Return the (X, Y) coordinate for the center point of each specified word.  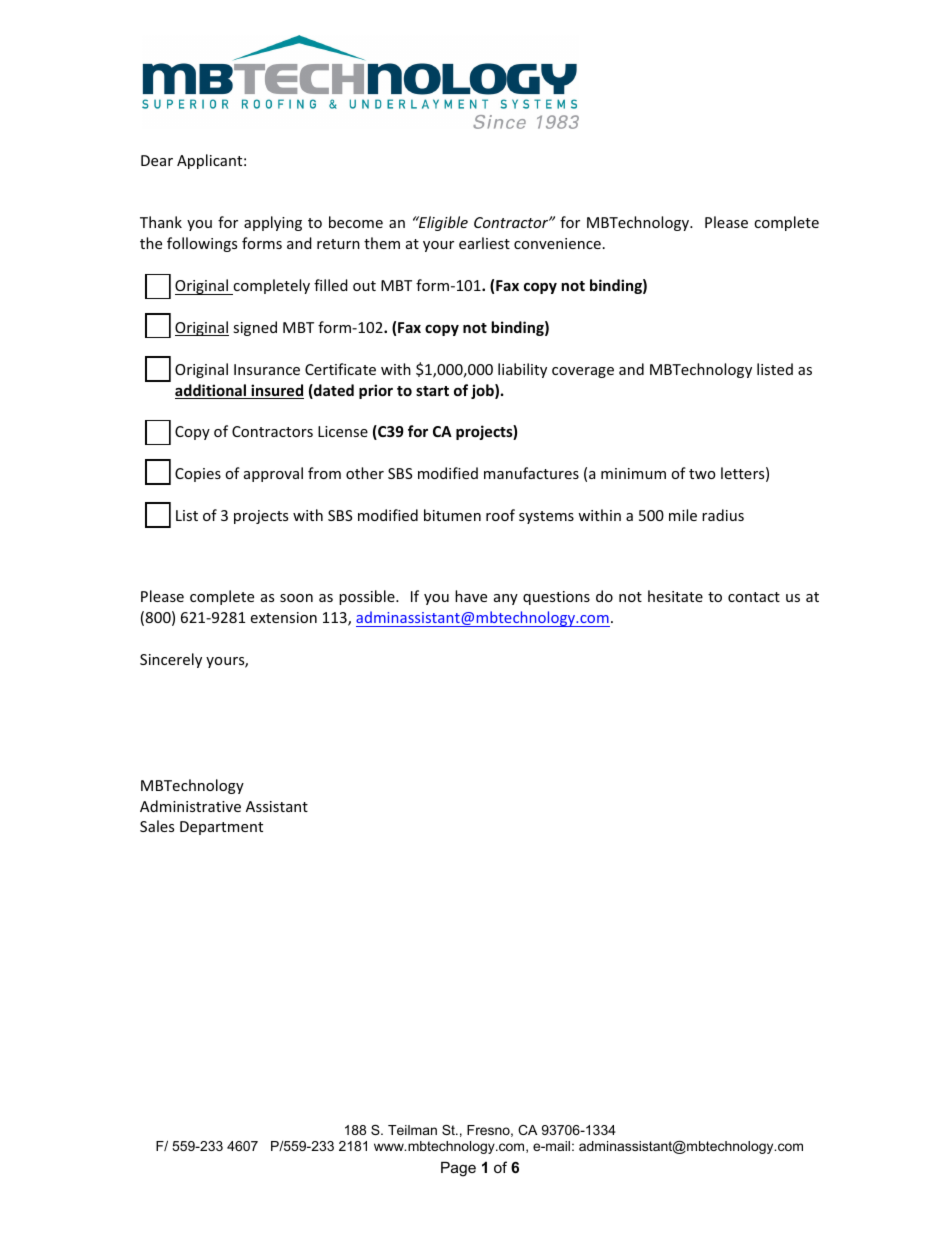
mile (683, 515)
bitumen (452, 515)
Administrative (190, 806)
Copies (198, 475)
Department (221, 828)
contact (754, 597)
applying (273, 223)
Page (458, 1169)
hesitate (675, 596)
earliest (484, 243)
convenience (557, 243)
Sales (157, 826)
